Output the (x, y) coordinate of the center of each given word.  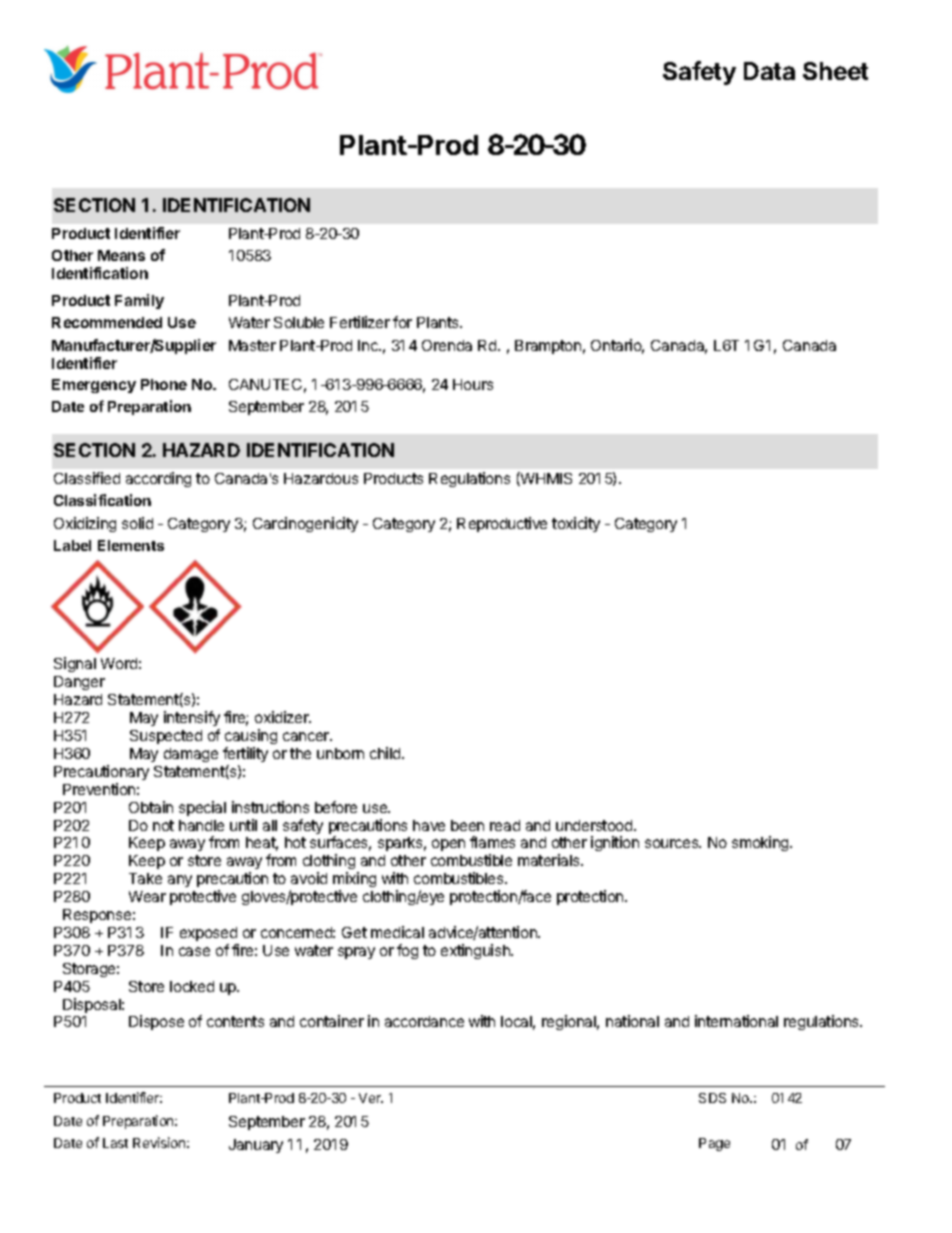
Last (115, 1143)
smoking (761, 843)
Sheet (835, 71)
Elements (131, 545)
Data (769, 71)
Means (121, 255)
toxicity (576, 524)
